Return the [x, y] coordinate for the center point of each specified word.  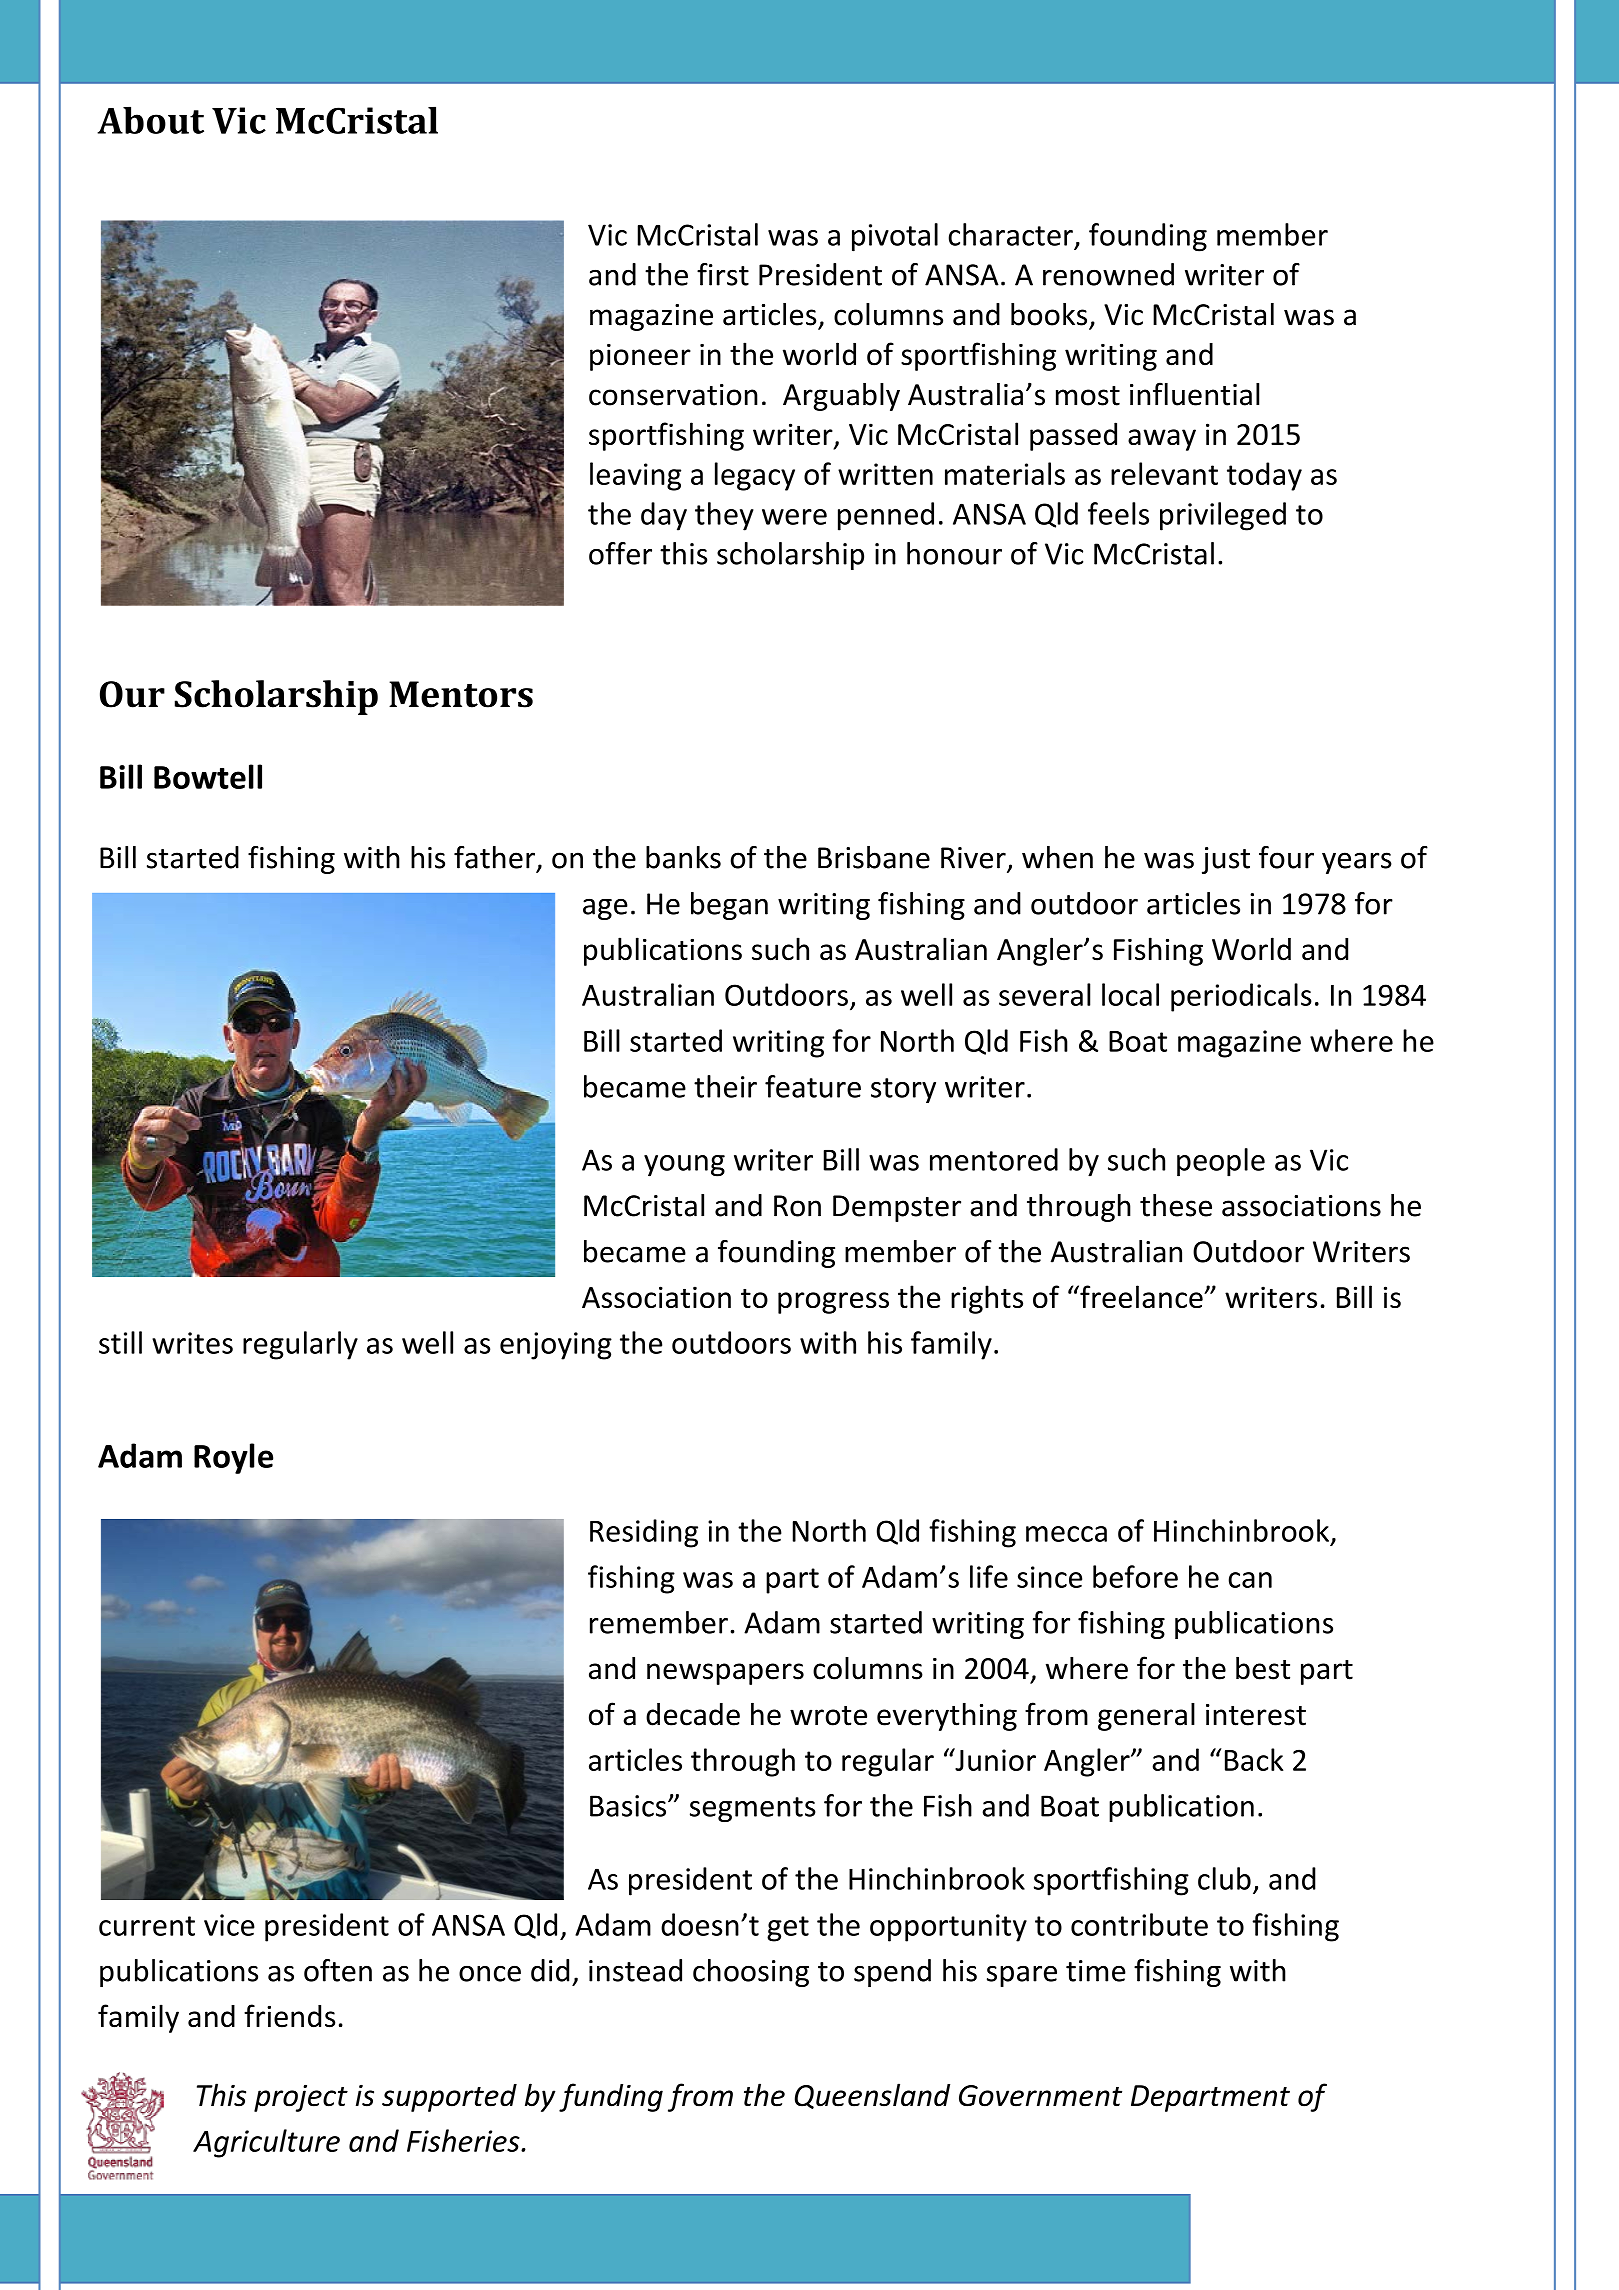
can [1250, 1580]
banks [683, 857]
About [150, 120]
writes [192, 1343]
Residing [644, 1533]
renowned [1108, 274]
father [494, 857]
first [723, 274]
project [301, 2098]
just [1226, 860]
